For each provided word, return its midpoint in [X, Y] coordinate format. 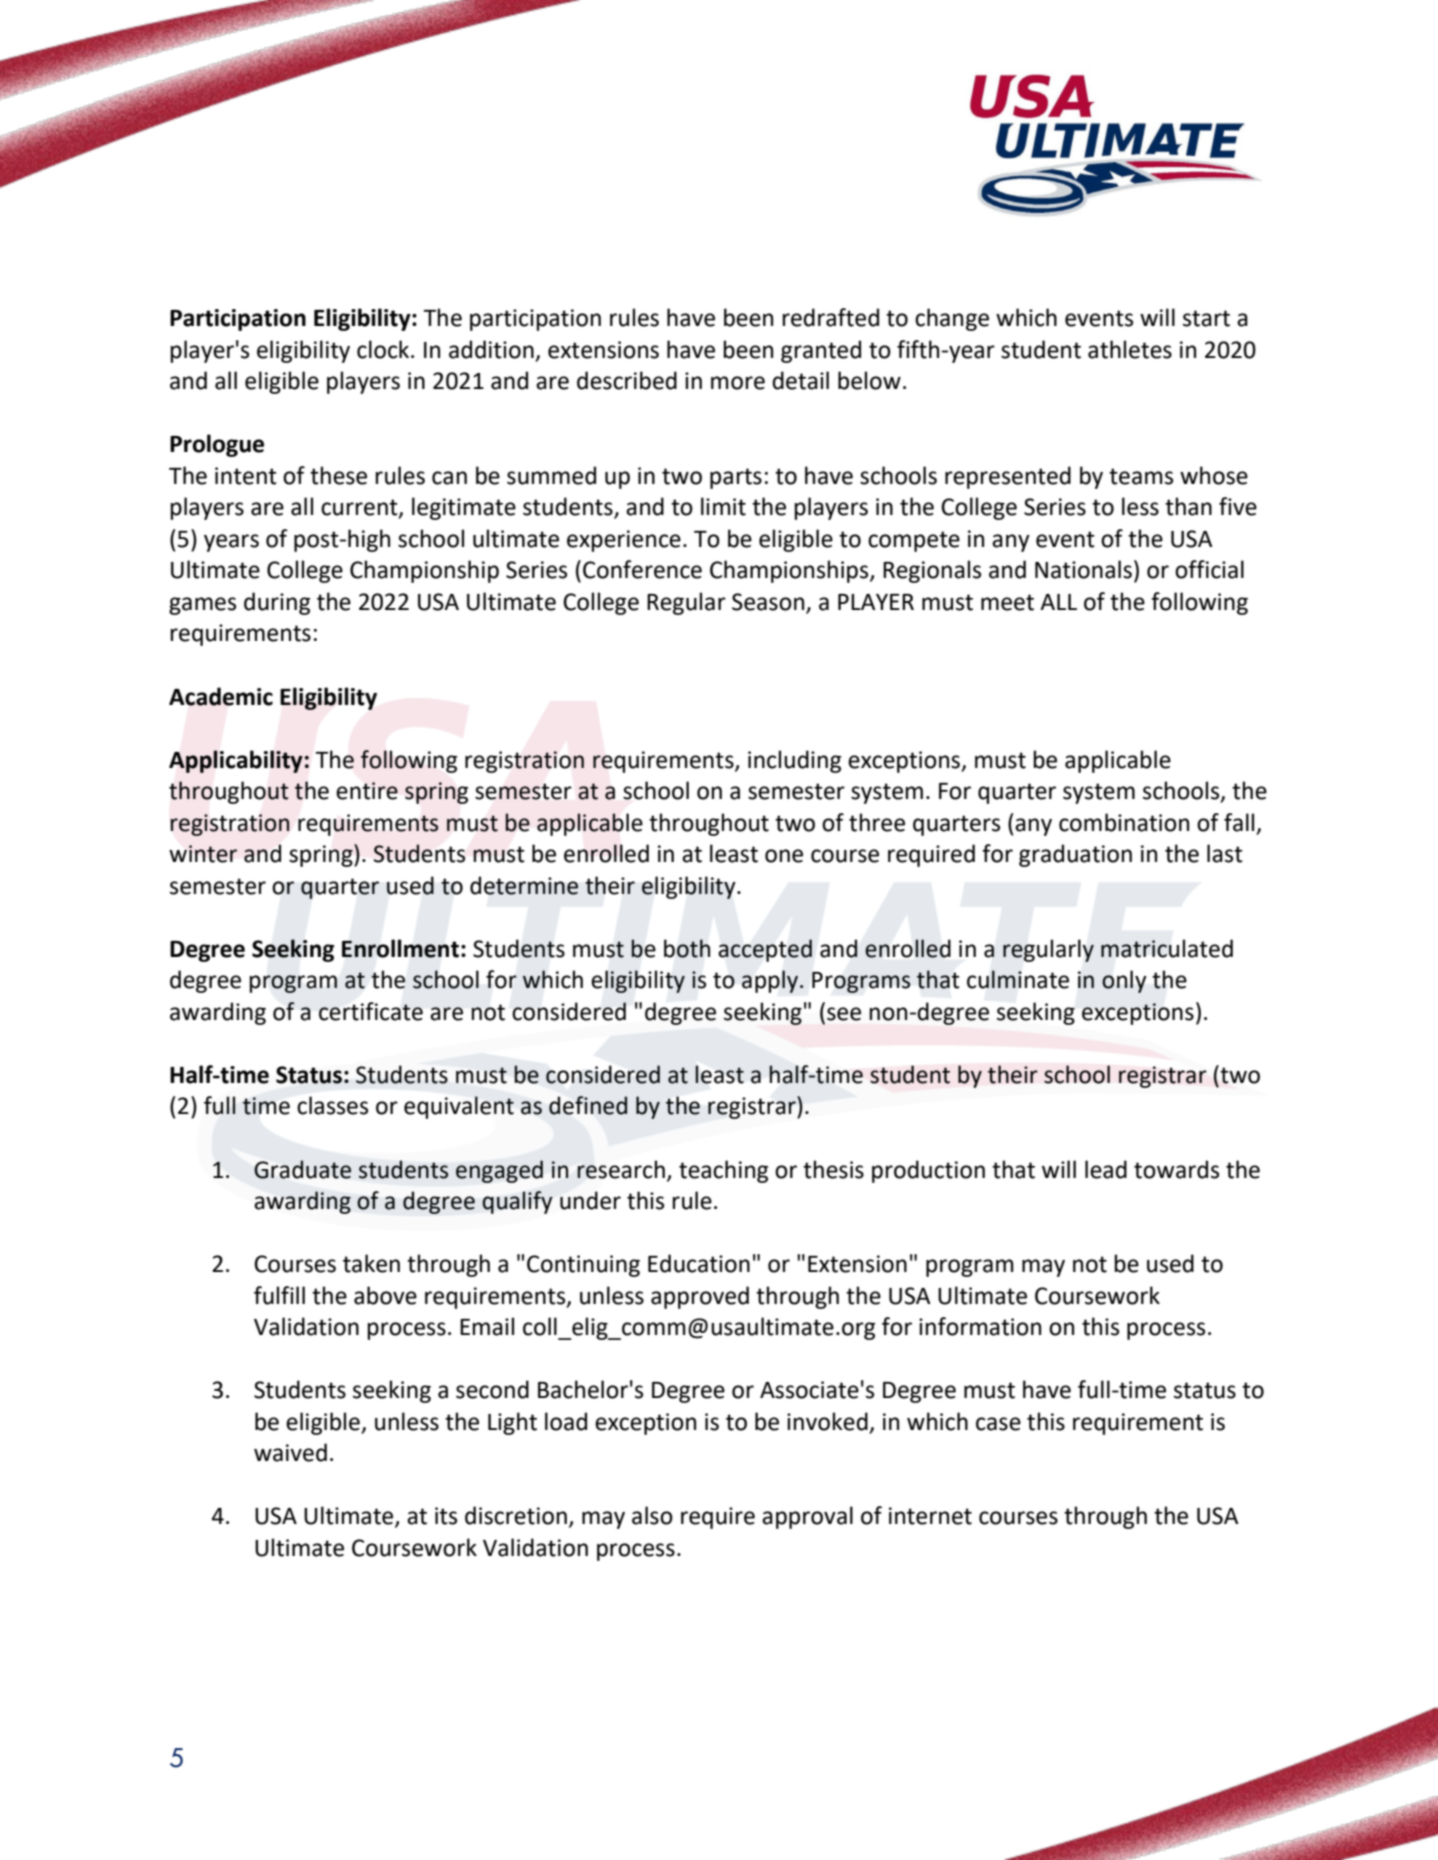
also [652, 1515]
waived [290, 1452]
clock [384, 349]
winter [203, 854]
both [687, 948]
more [738, 383]
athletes [1130, 349]
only [1124, 981]
